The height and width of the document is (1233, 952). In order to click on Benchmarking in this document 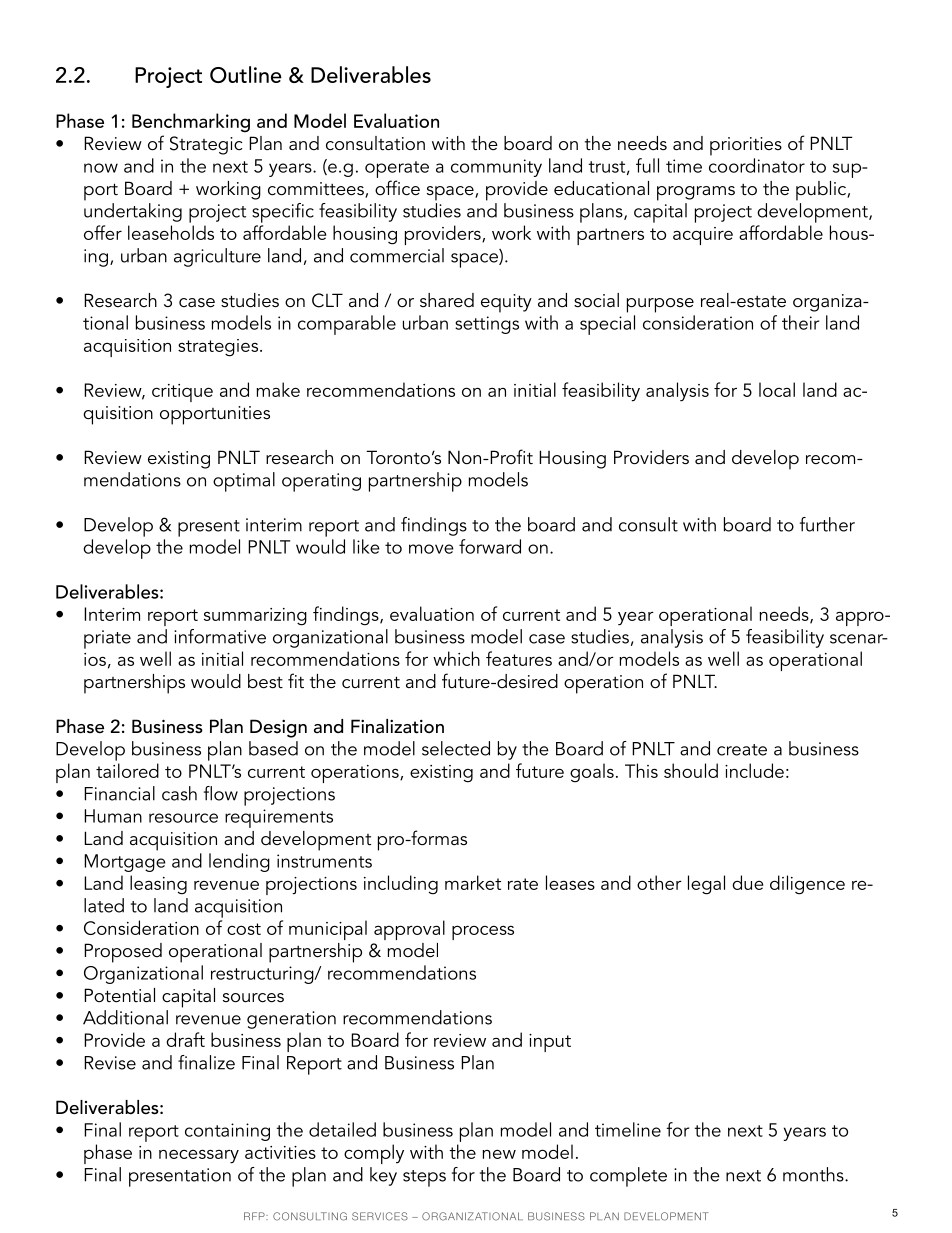, I will do `click(191, 123)`.
